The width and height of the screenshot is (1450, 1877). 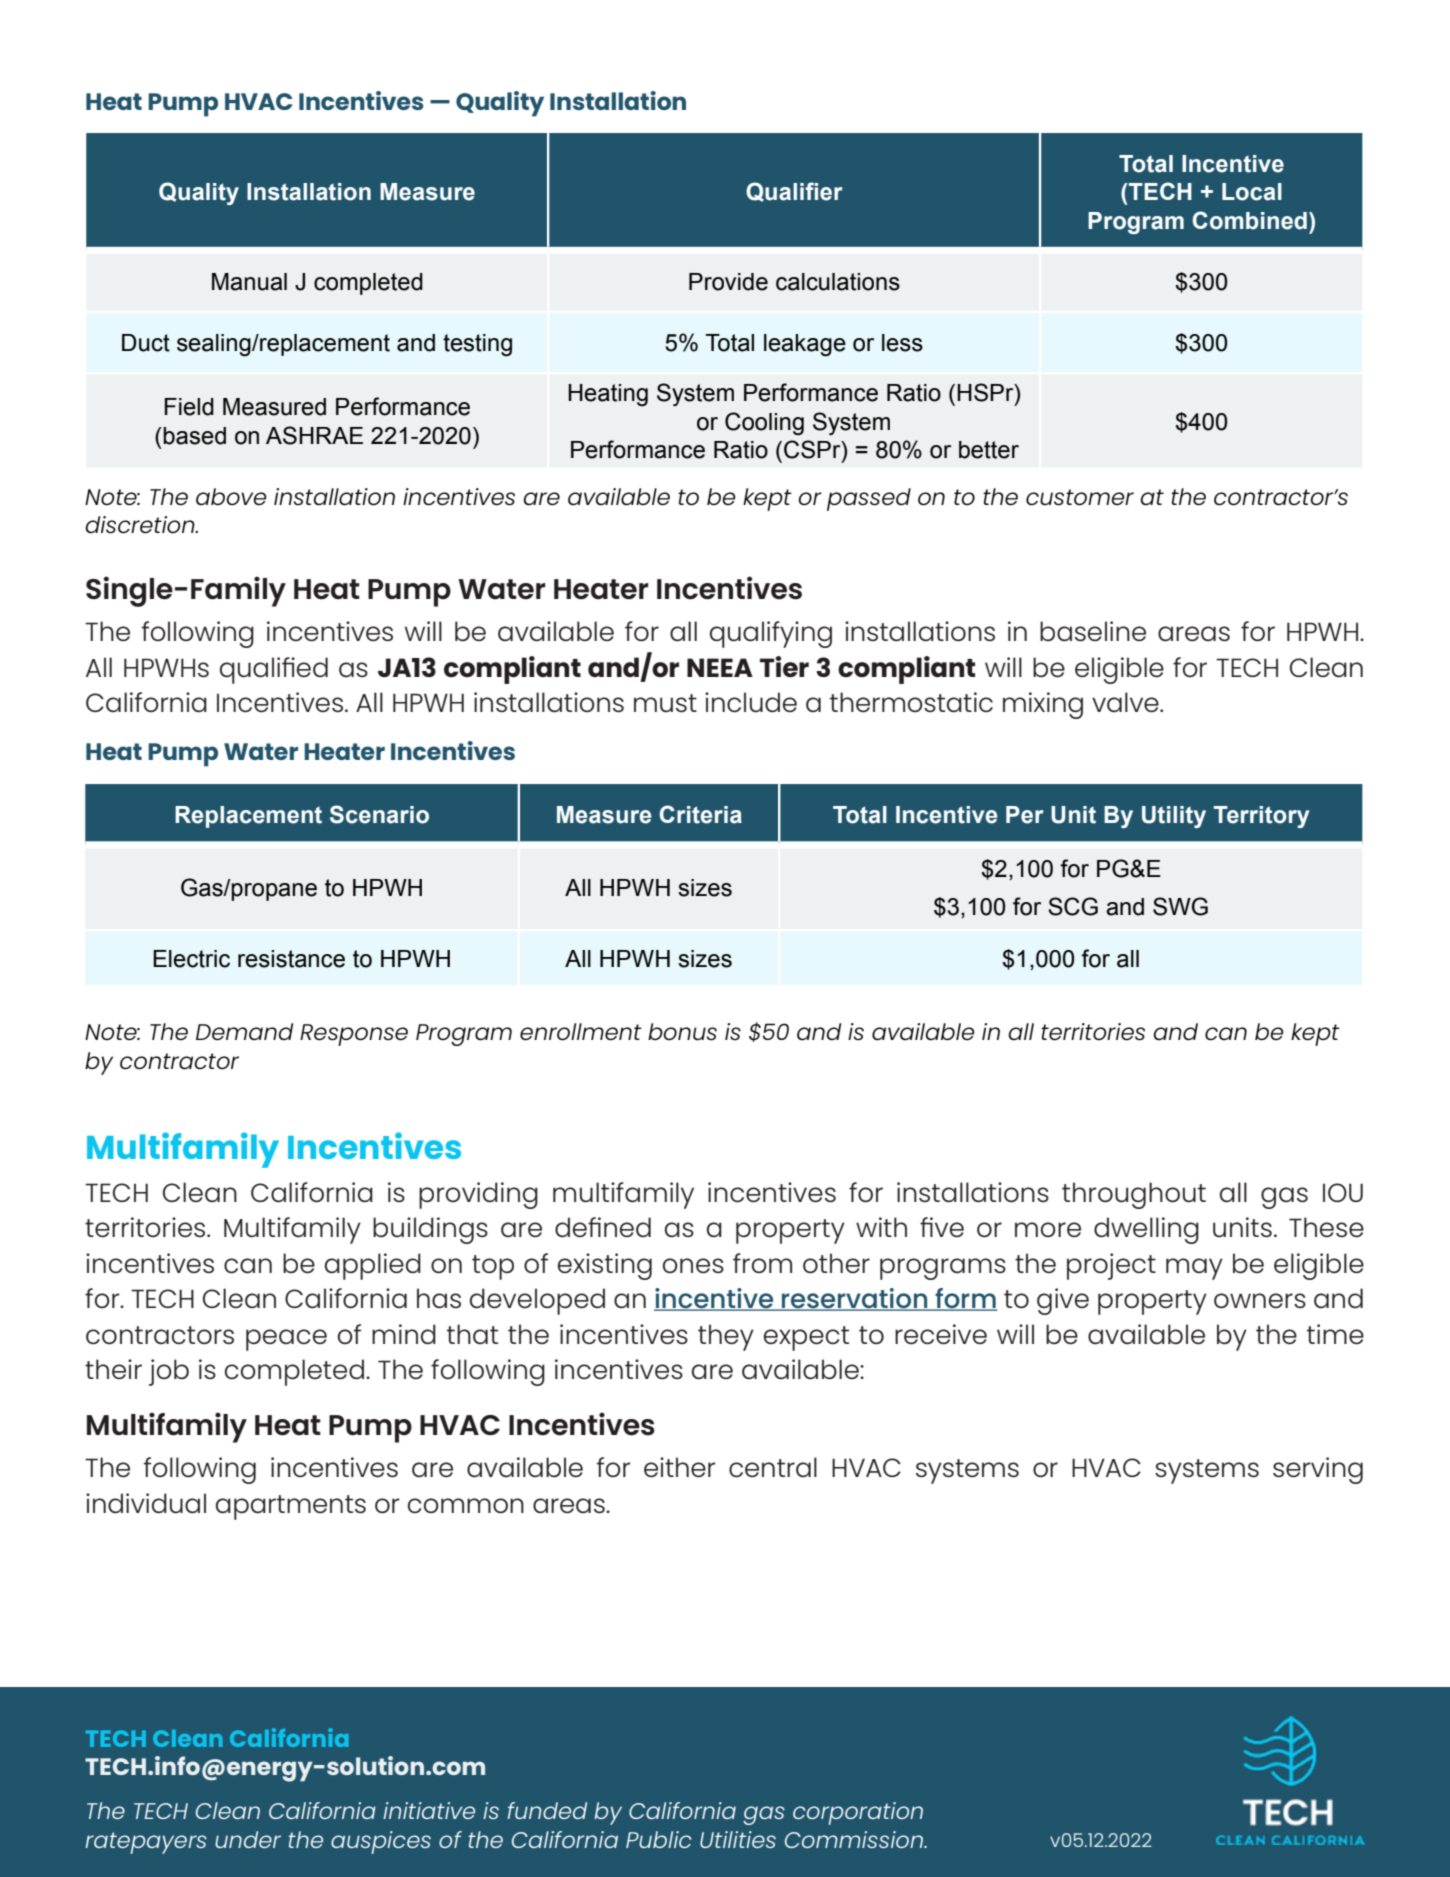 What do you see at coordinates (771, 634) in the screenshot?
I see `qualifying` at bounding box center [771, 634].
